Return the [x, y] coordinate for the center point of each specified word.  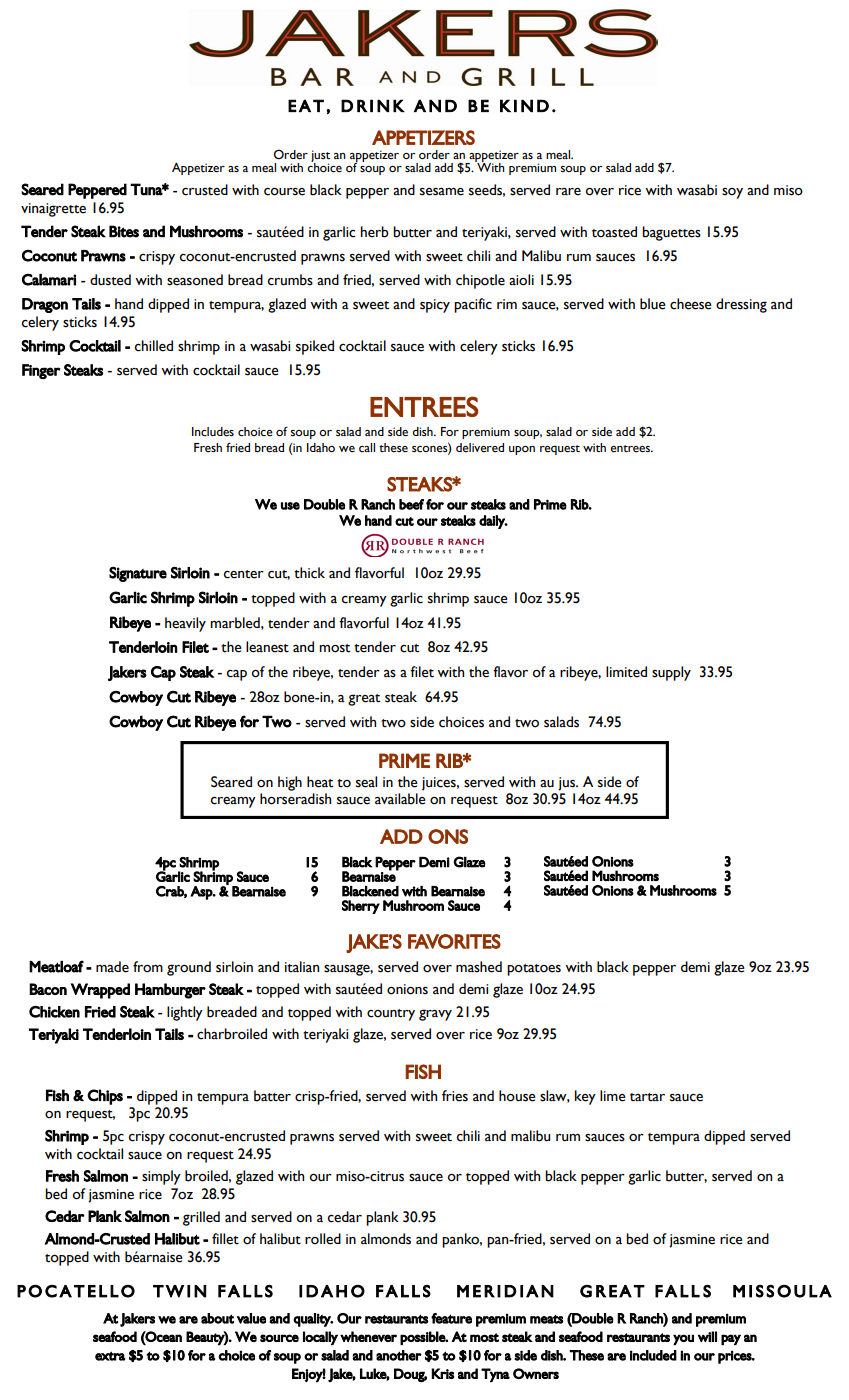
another [399, 1355]
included [653, 1355]
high [290, 783]
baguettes [671, 233]
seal [366, 782]
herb [375, 232]
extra [110, 1356]
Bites [124, 231]
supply [671, 673]
